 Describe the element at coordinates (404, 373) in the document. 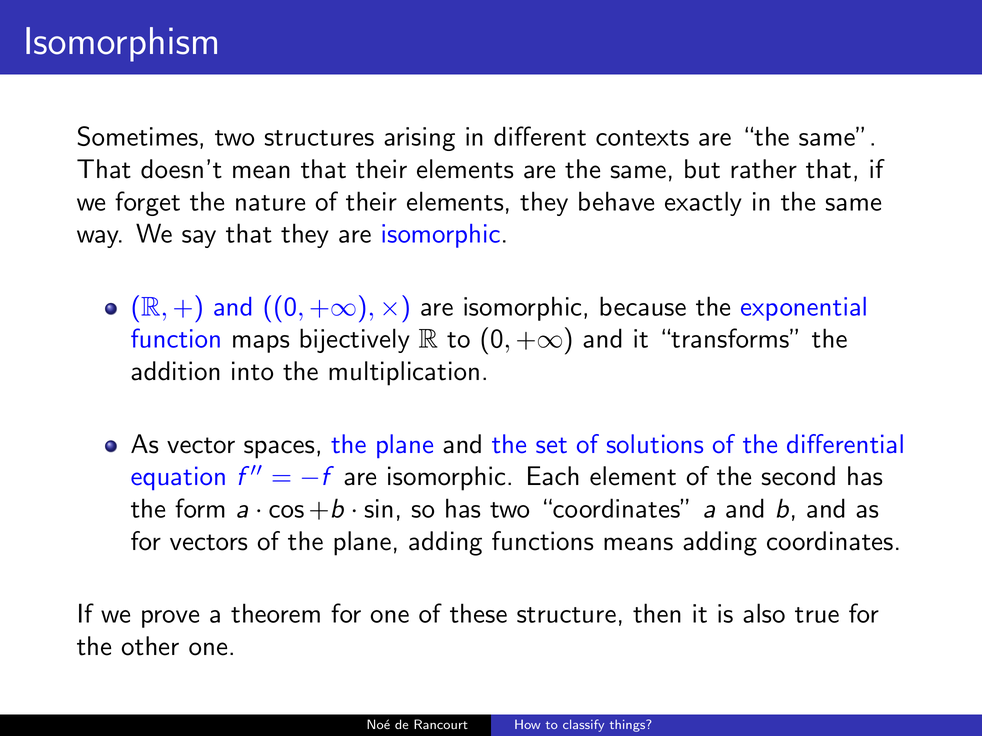

I see `multiplication` at that location.
